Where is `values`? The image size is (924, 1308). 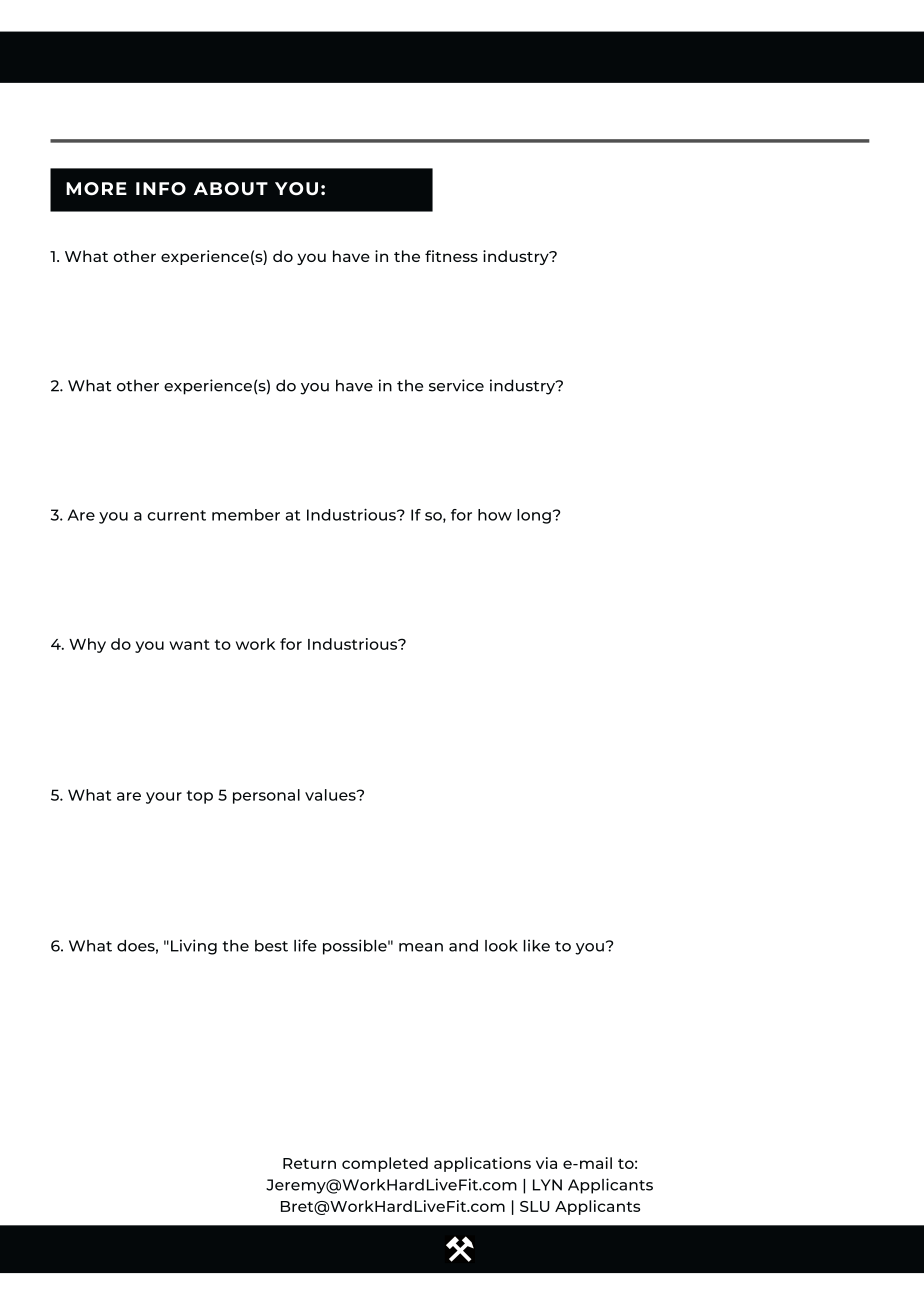
values is located at coordinates (331, 795).
